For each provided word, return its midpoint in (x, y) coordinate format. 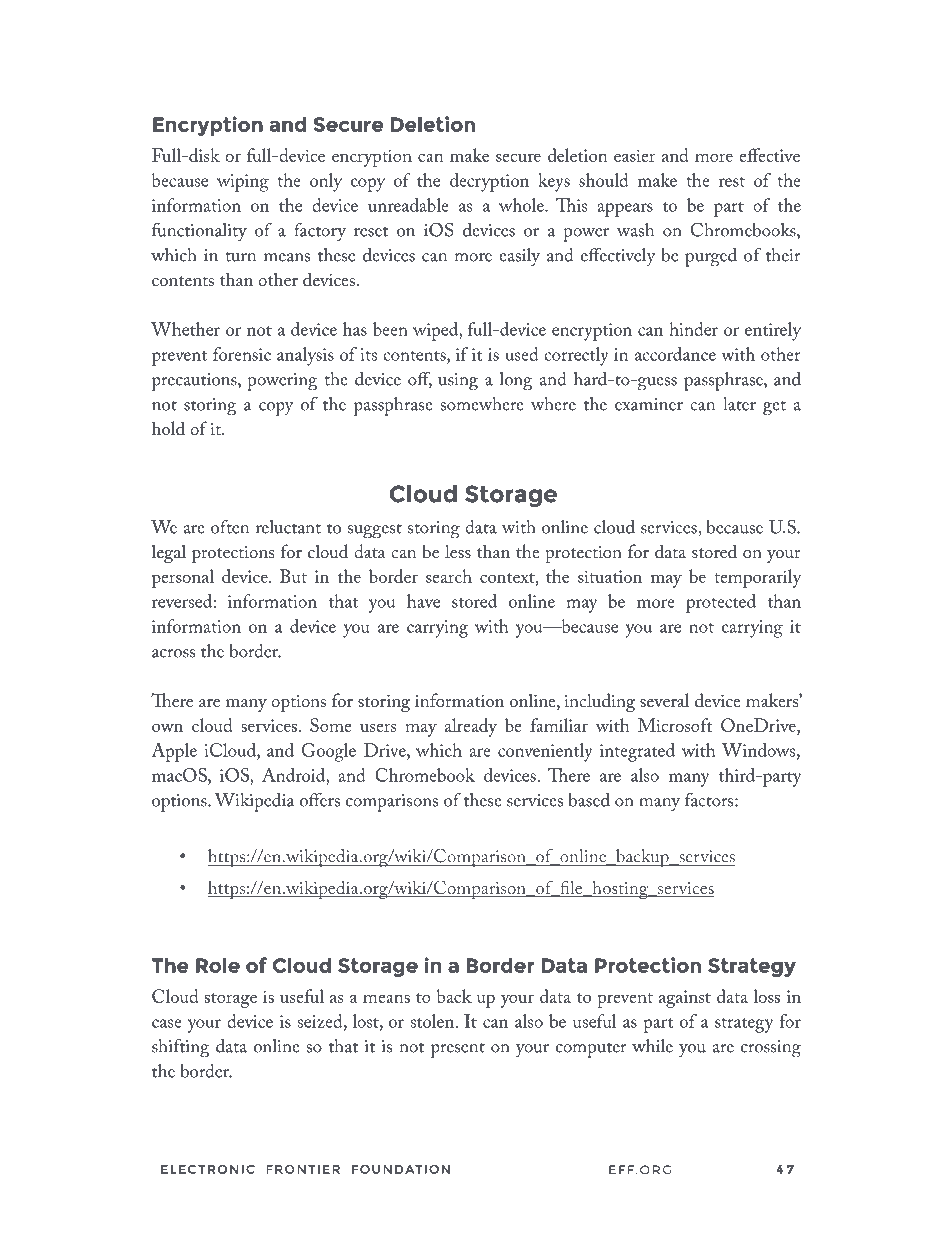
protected (721, 603)
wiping (243, 183)
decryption (489, 182)
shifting (181, 1048)
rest (732, 182)
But (293, 576)
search (449, 576)
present (458, 1050)
